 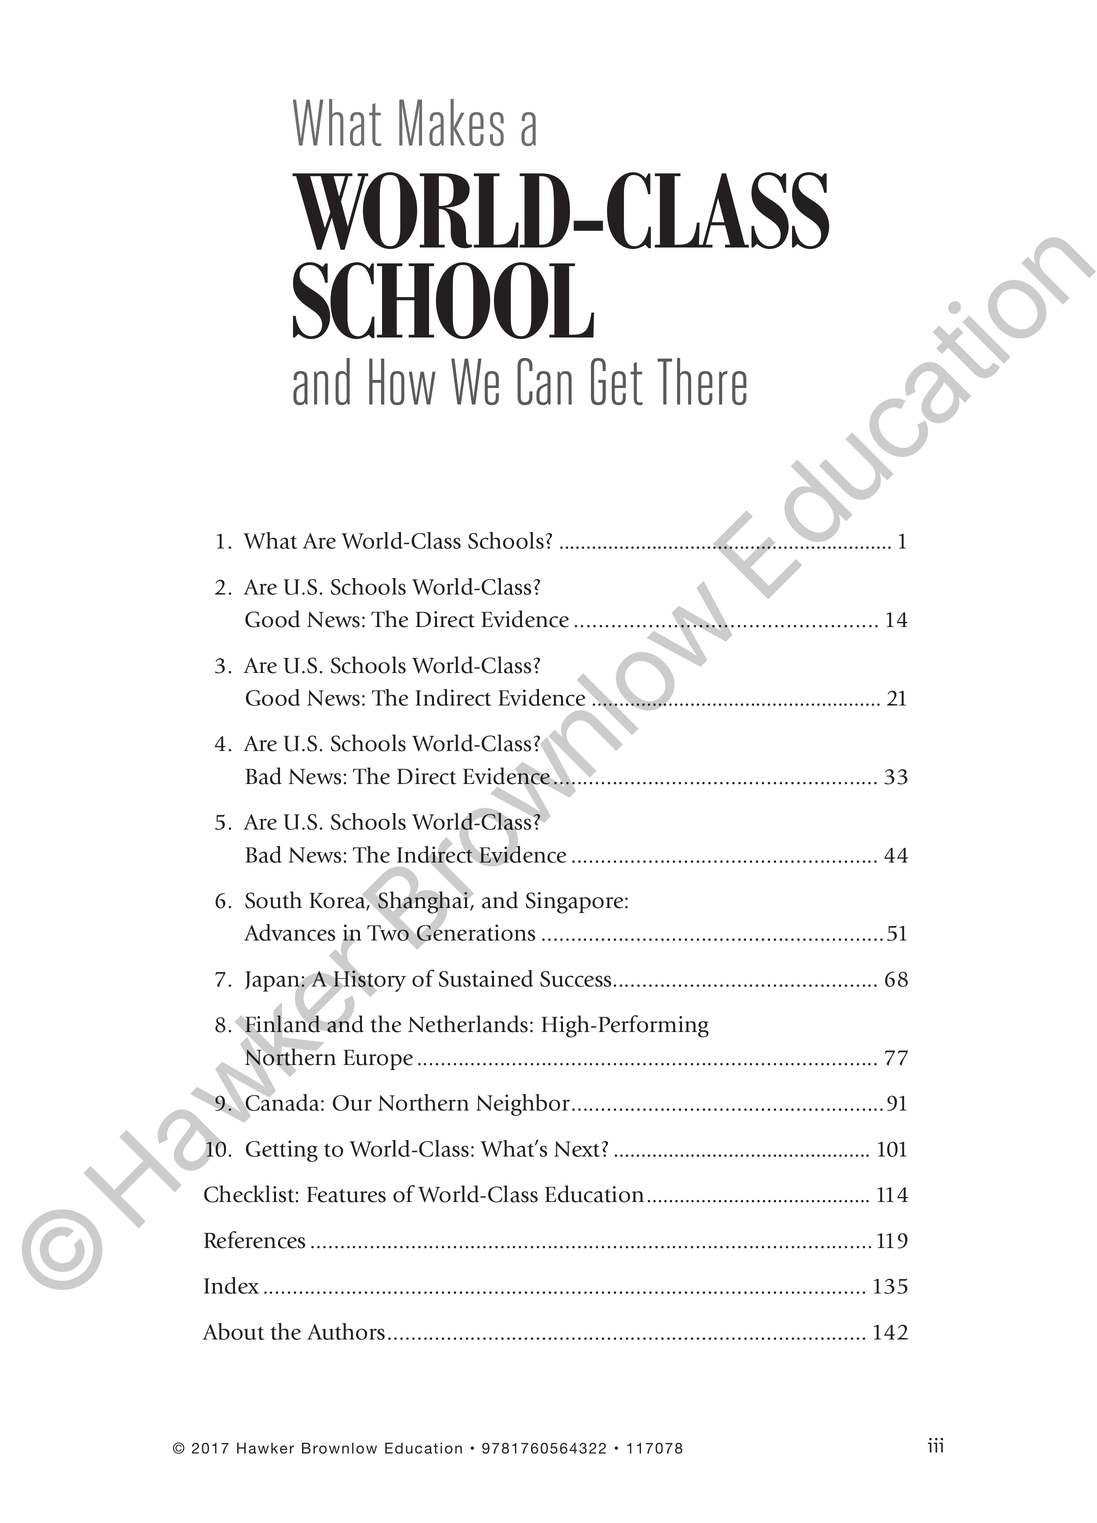 I want to click on Makes, so click(x=451, y=122).
